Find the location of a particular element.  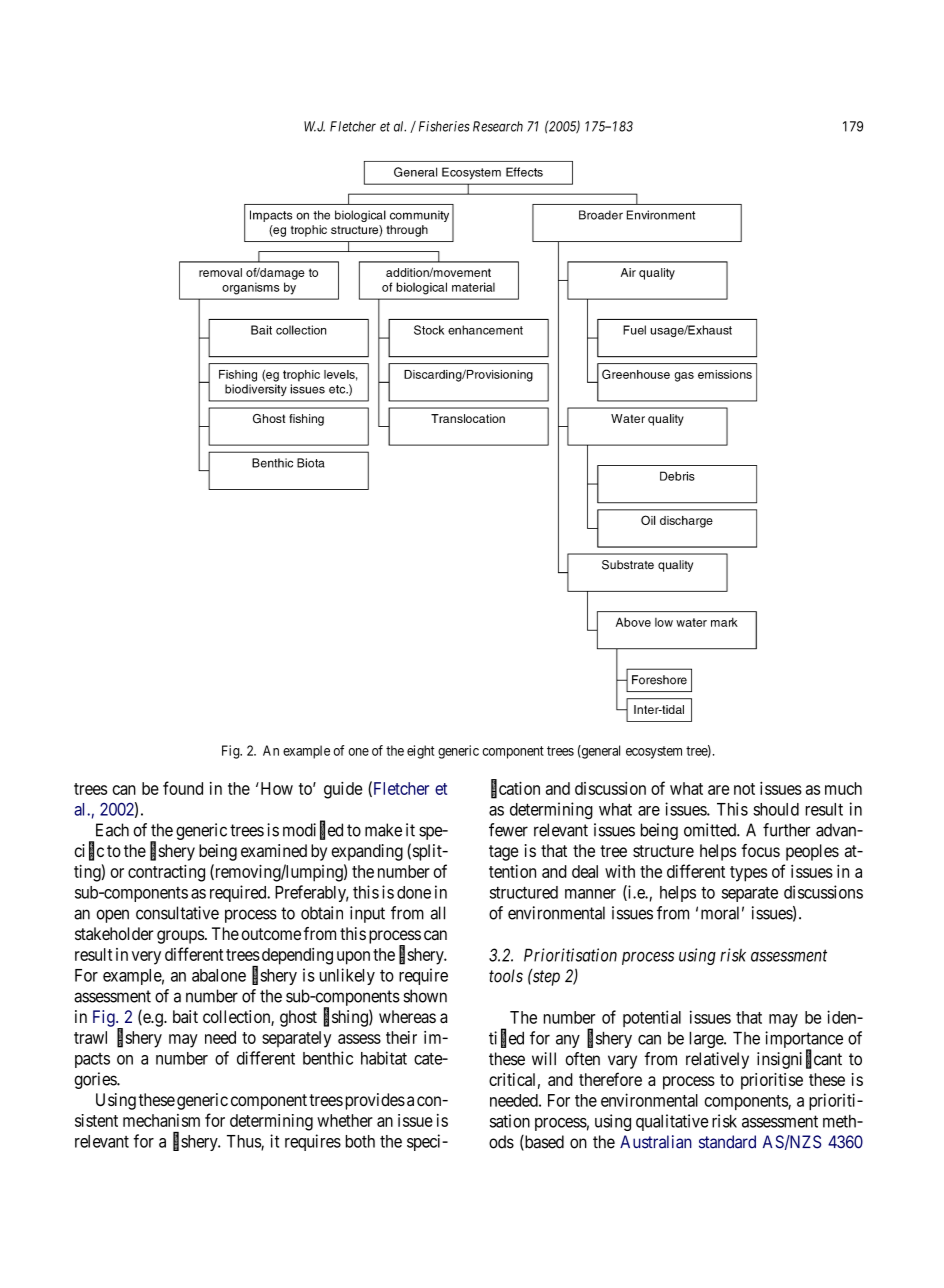

Thus is located at coordinates (244, 1142).
